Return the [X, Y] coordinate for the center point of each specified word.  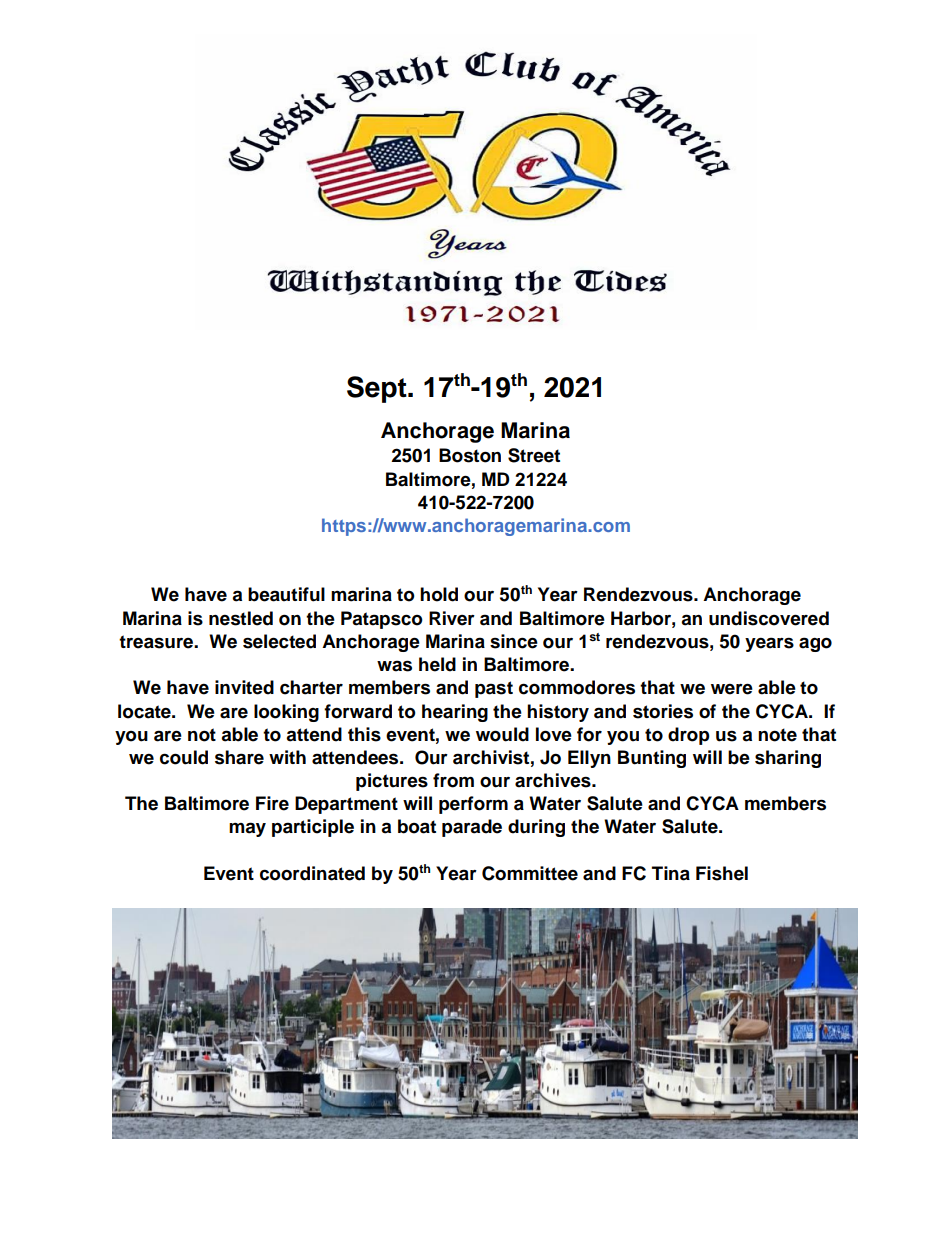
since [514, 641]
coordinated [312, 873]
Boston [470, 455]
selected [279, 641]
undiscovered [769, 618]
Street [534, 455]
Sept [378, 389]
